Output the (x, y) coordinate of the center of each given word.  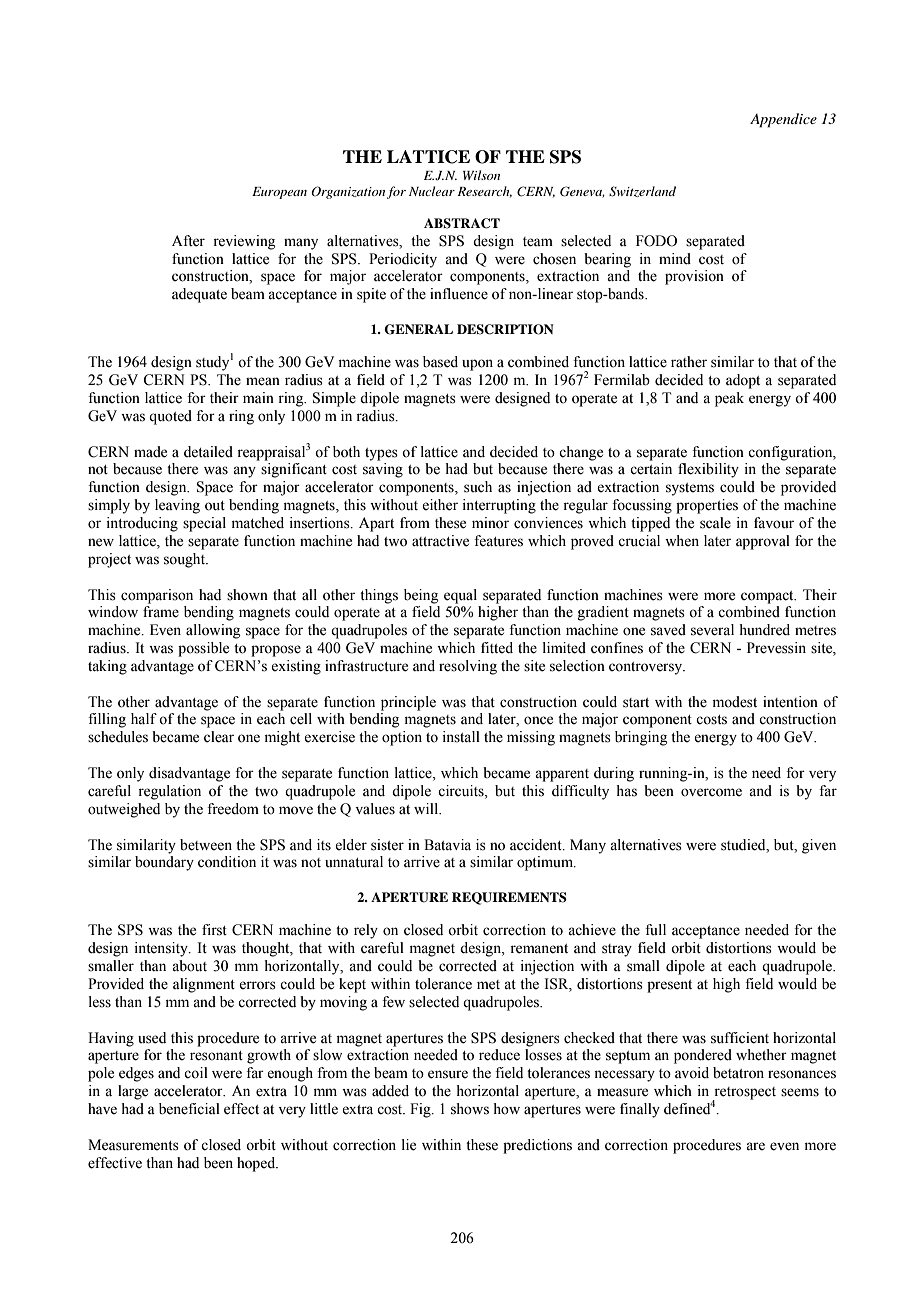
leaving (177, 506)
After (188, 241)
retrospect (744, 1094)
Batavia (447, 845)
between (206, 845)
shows (470, 1109)
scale (715, 523)
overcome (711, 792)
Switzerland (642, 191)
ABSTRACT (462, 223)
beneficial (189, 1109)
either (440, 505)
